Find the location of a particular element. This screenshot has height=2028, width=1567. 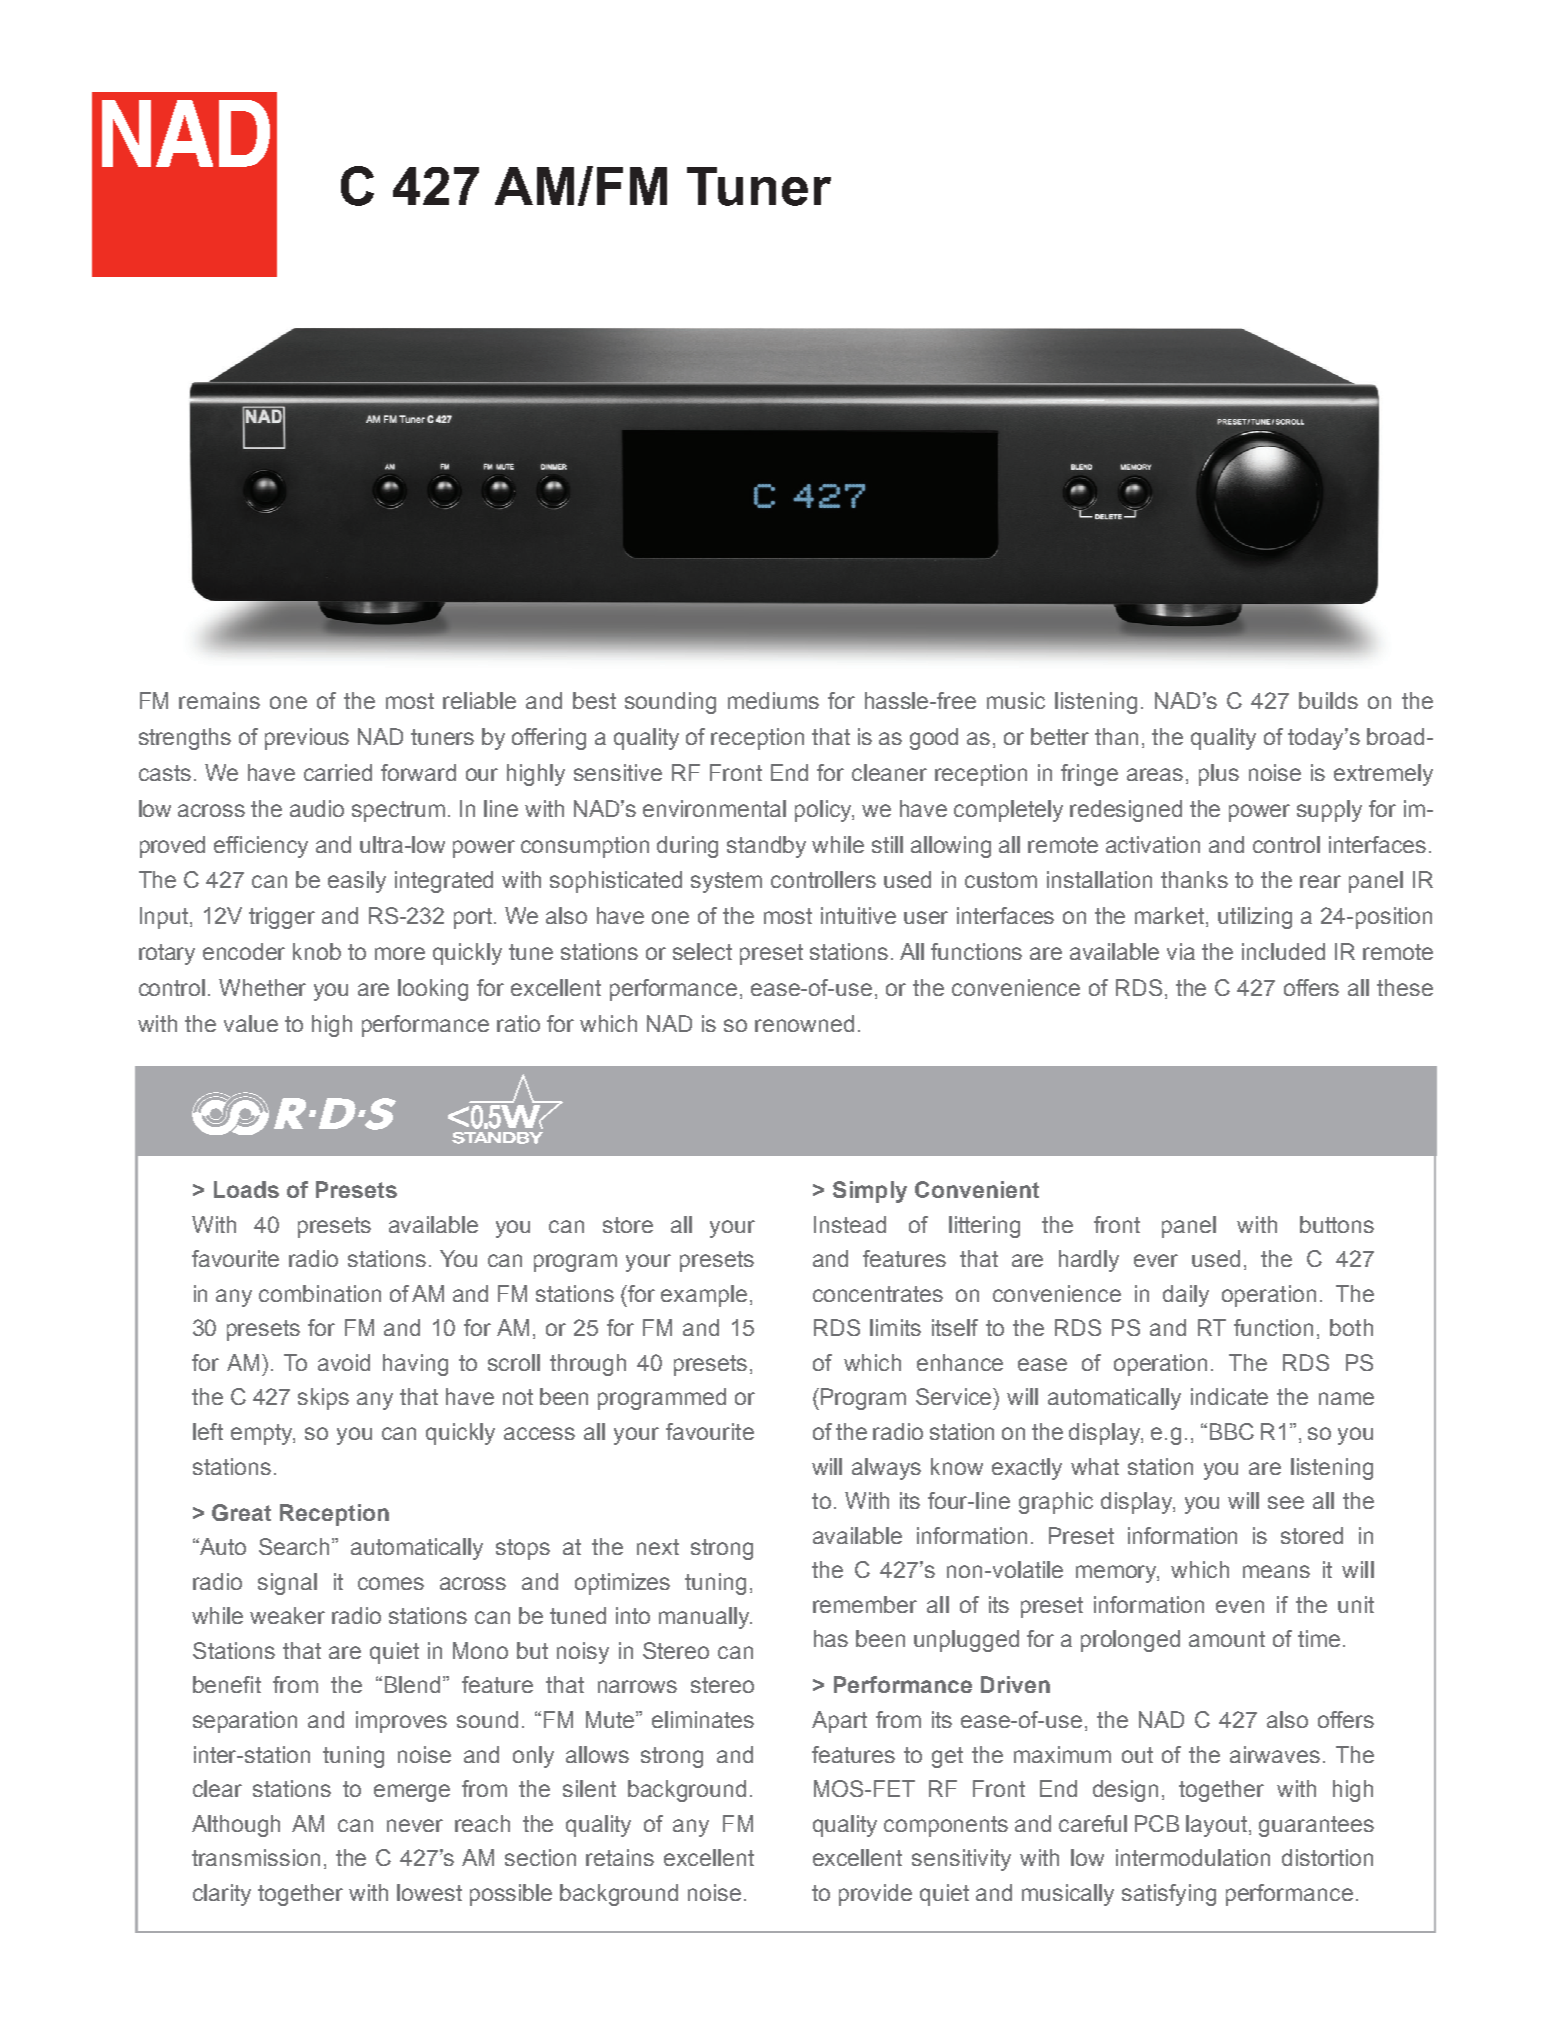

manually is located at coordinates (705, 1618).
